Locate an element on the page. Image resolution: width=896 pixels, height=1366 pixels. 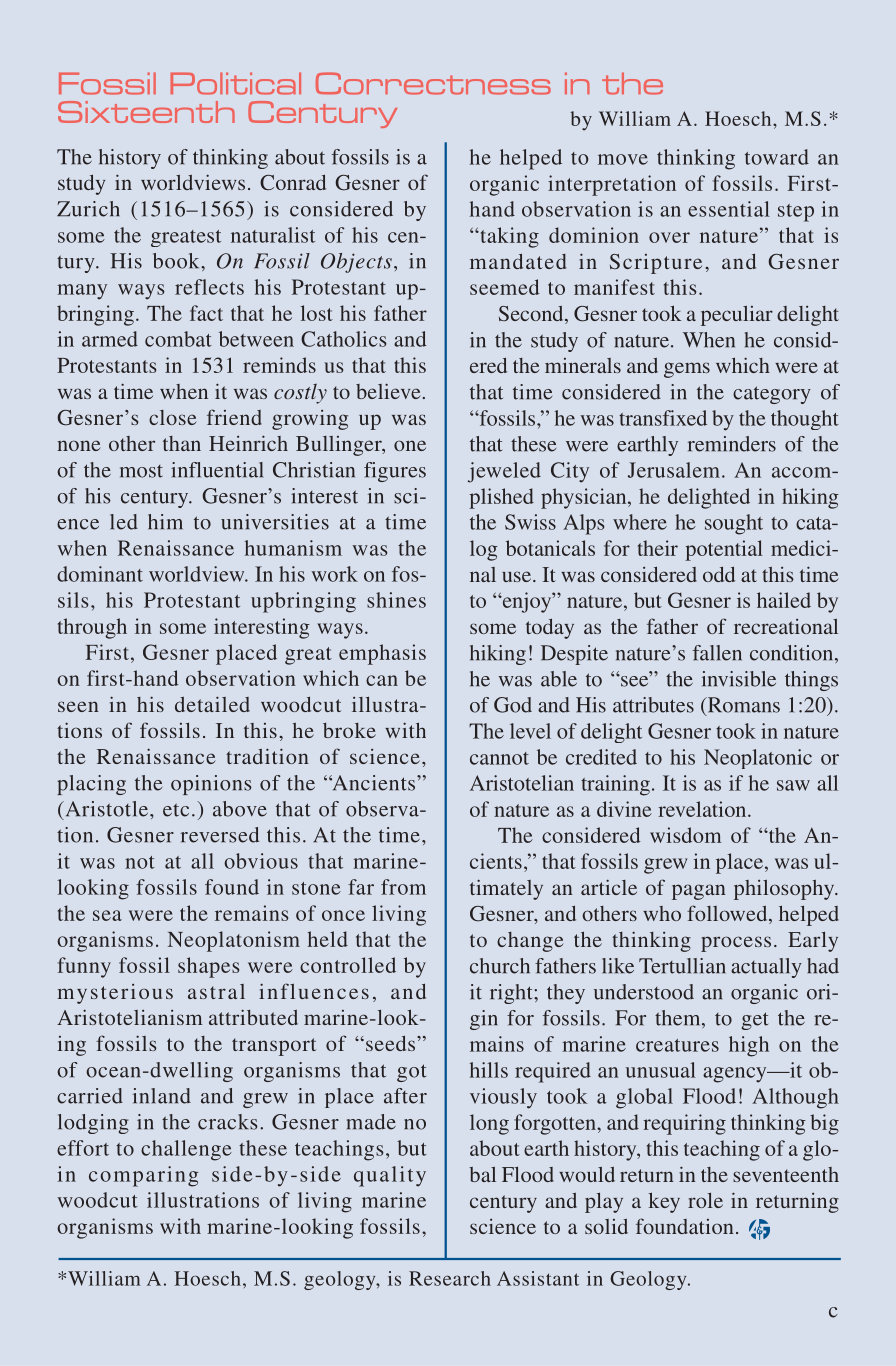
combat is located at coordinates (178, 339).
